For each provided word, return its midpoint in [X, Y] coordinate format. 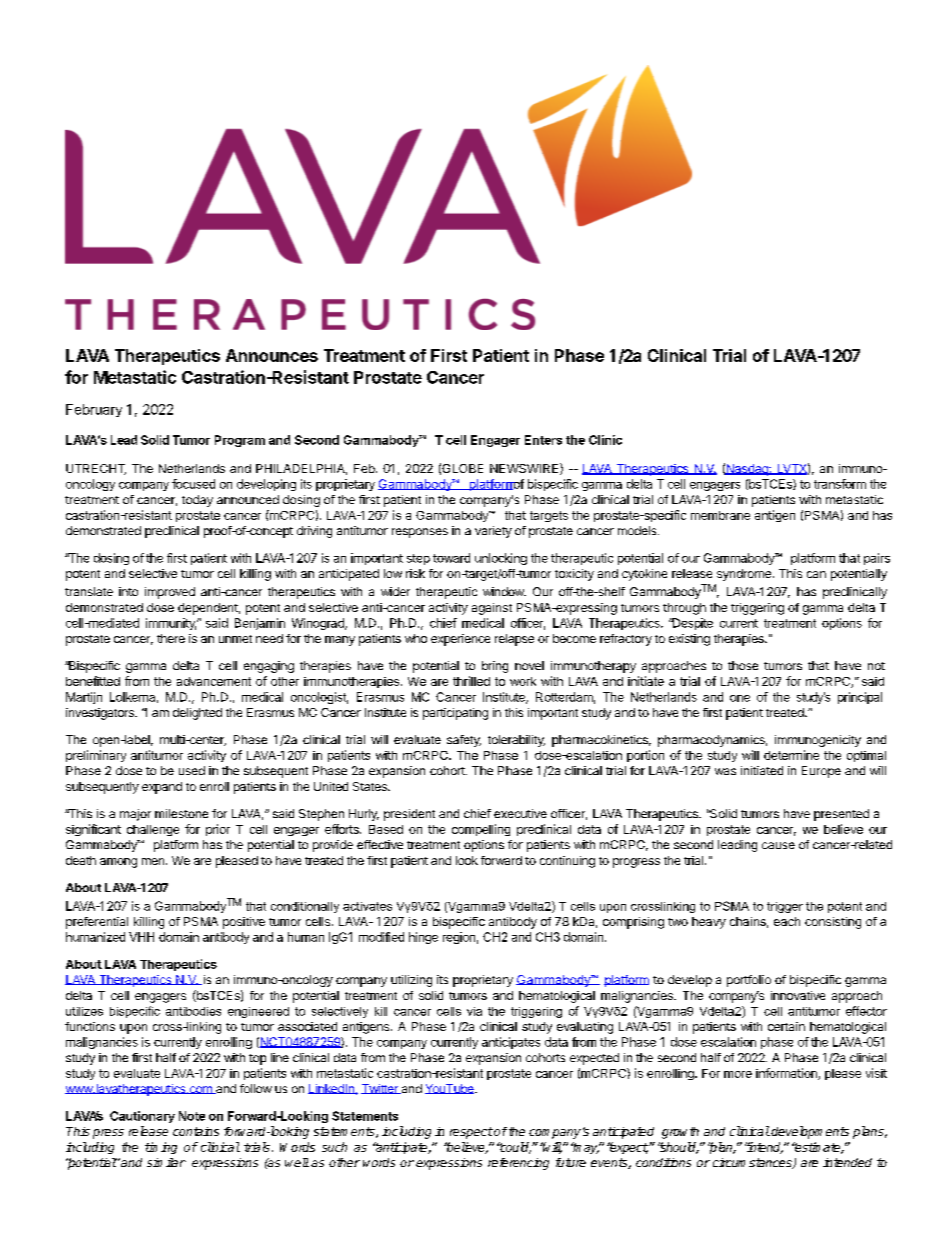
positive [244, 923]
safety [464, 741]
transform [840, 484]
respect [471, 1133]
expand [162, 788]
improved [170, 593]
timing [161, 1148]
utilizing [411, 981]
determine [791, 755]
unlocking [501, 559]
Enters [543, 440]
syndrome [744, 575]
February [94, 410]
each [787, 921]
